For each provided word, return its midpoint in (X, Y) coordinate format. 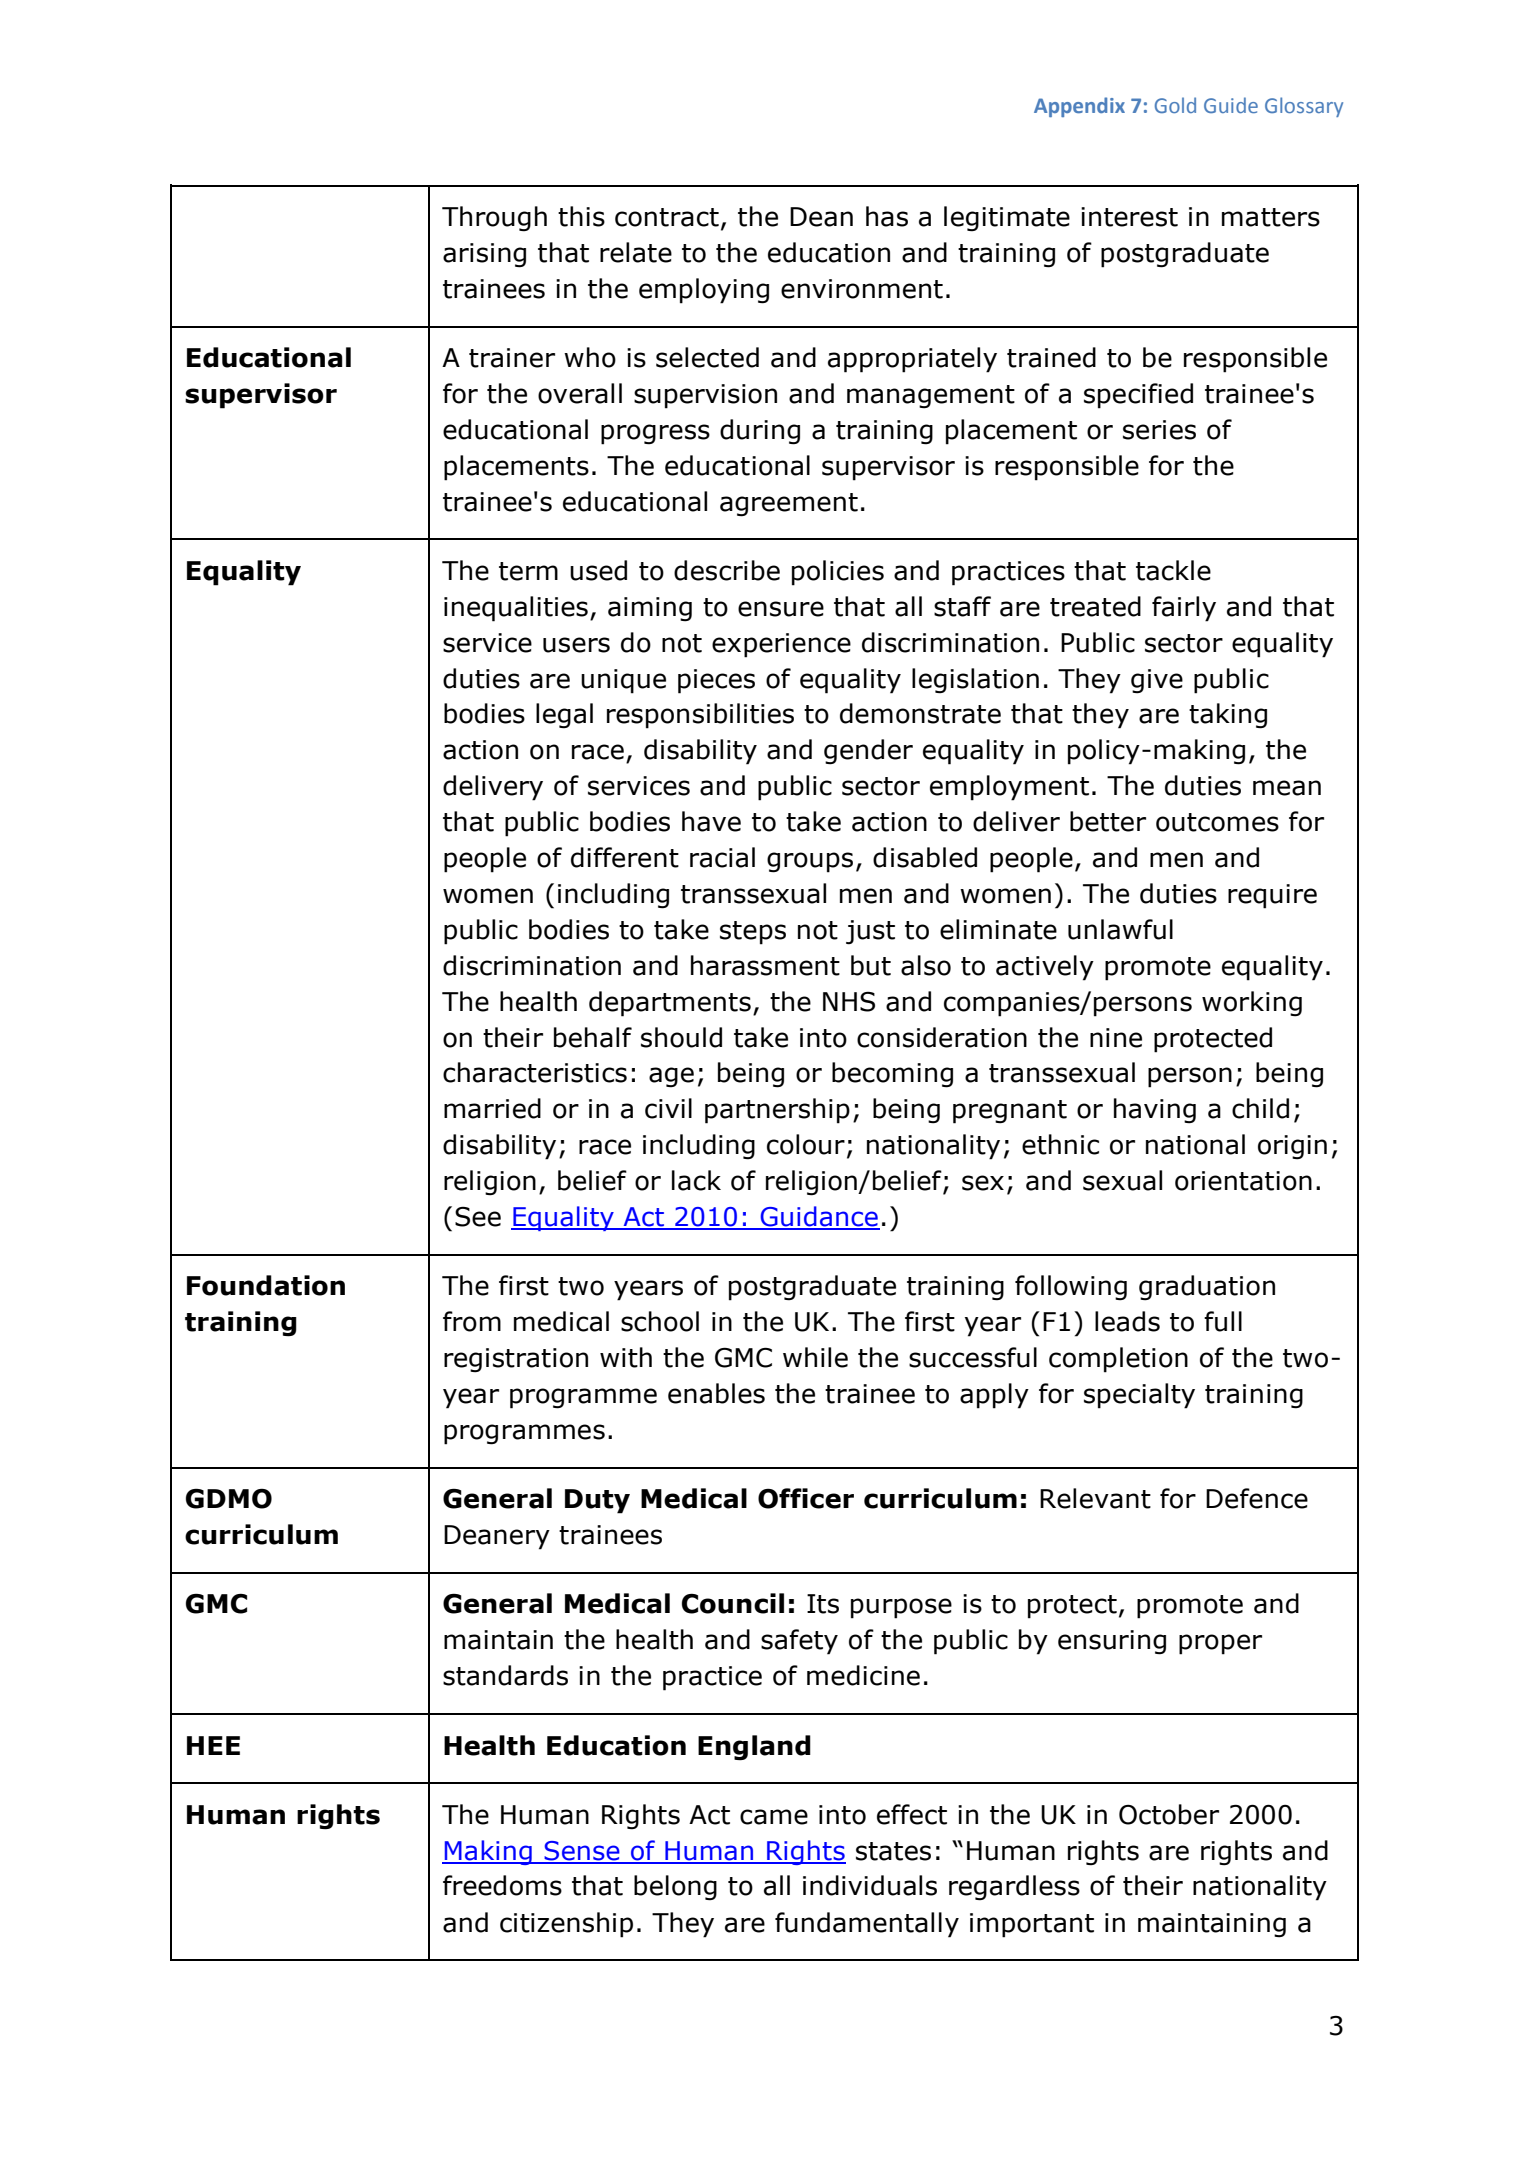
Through (494, 219)
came (774, 1817)
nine (1116, 1038)
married (492, 1108)
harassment (765, 965)
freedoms (502, 1885)
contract (667, 217)
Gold (1175, 105)
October (1169, 1814)
